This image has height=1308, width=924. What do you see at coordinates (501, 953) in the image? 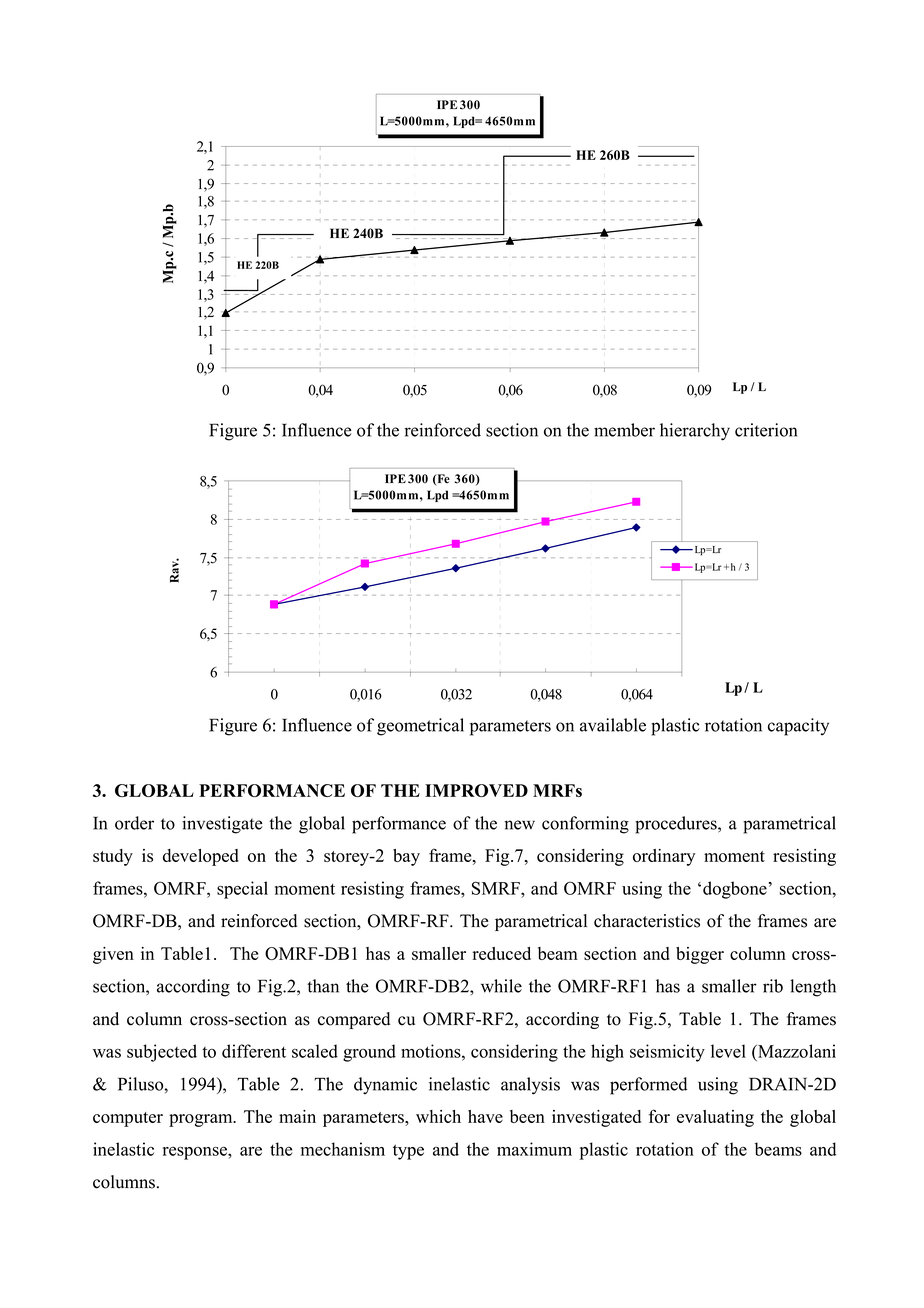
I see `reduced` at bounding box center [501, 953].
